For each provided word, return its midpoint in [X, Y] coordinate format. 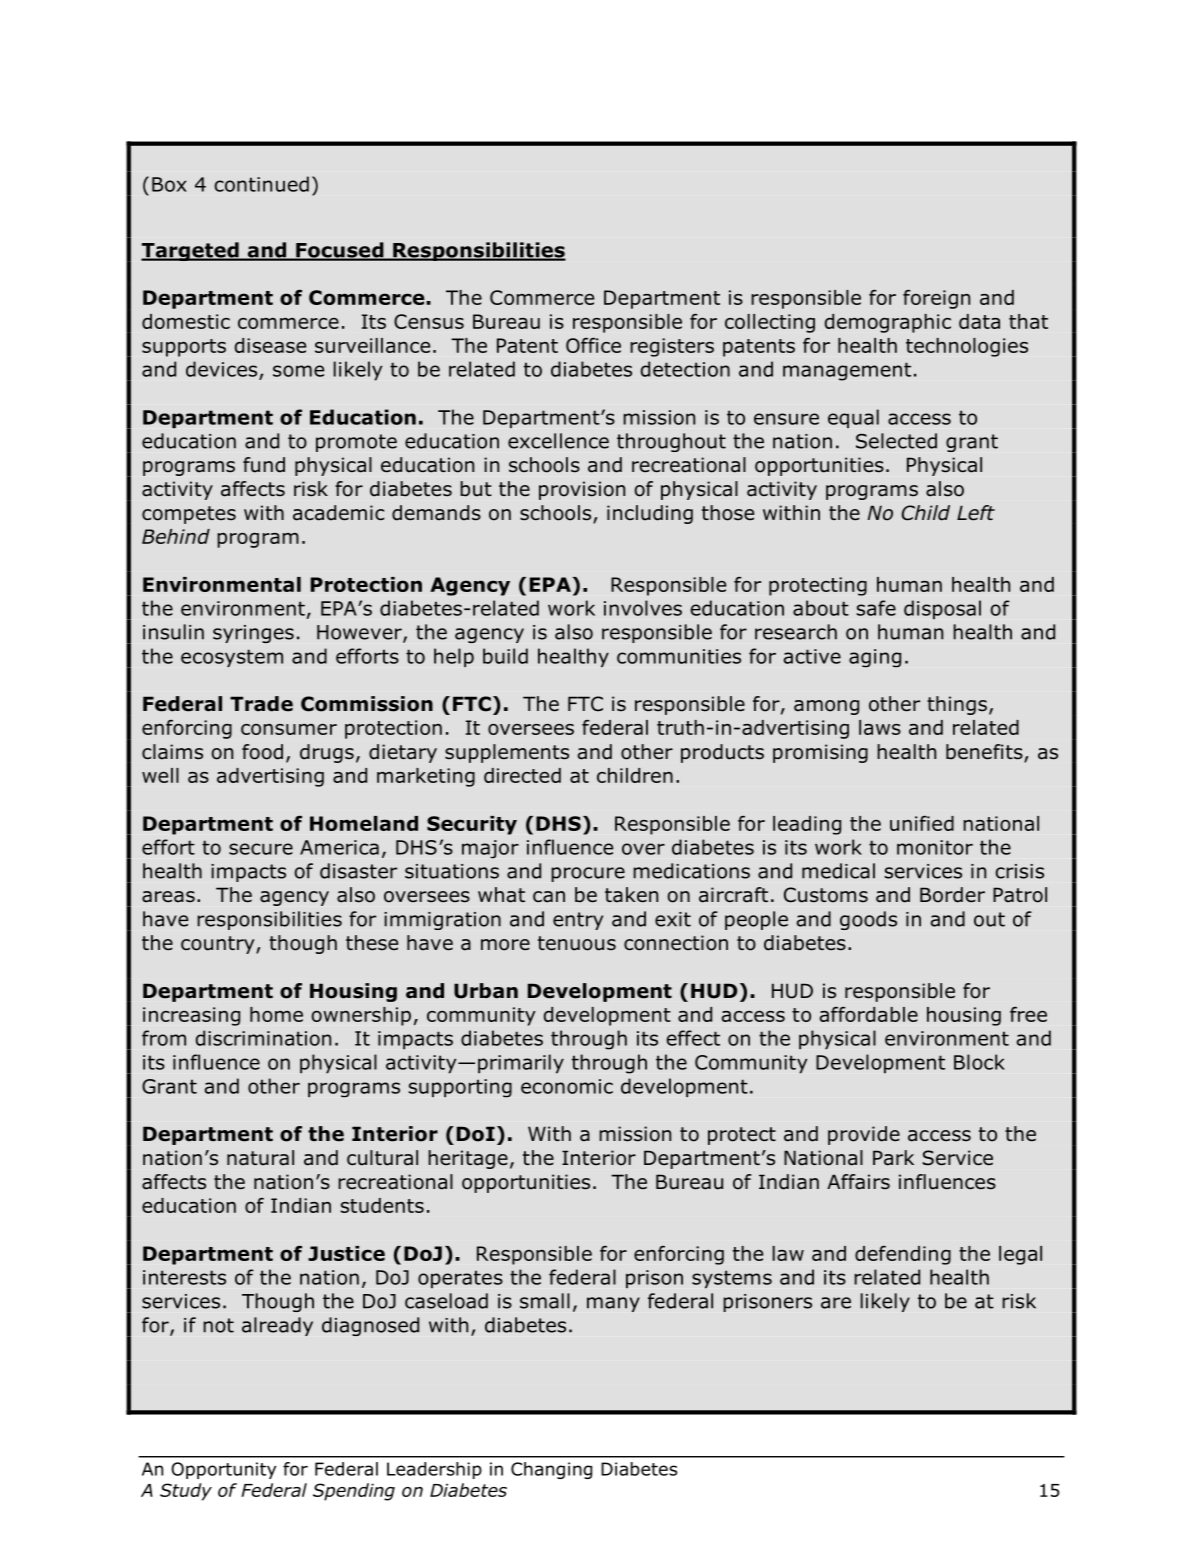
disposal [942, 609]
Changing [551, 1470]
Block [979, 1062]
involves [643, 608]
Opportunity [223, 1470]
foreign [936, 299]
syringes [253, 634]
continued [261, 184]
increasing [191, 1016]
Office [593, 345]
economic [567, 1086]
